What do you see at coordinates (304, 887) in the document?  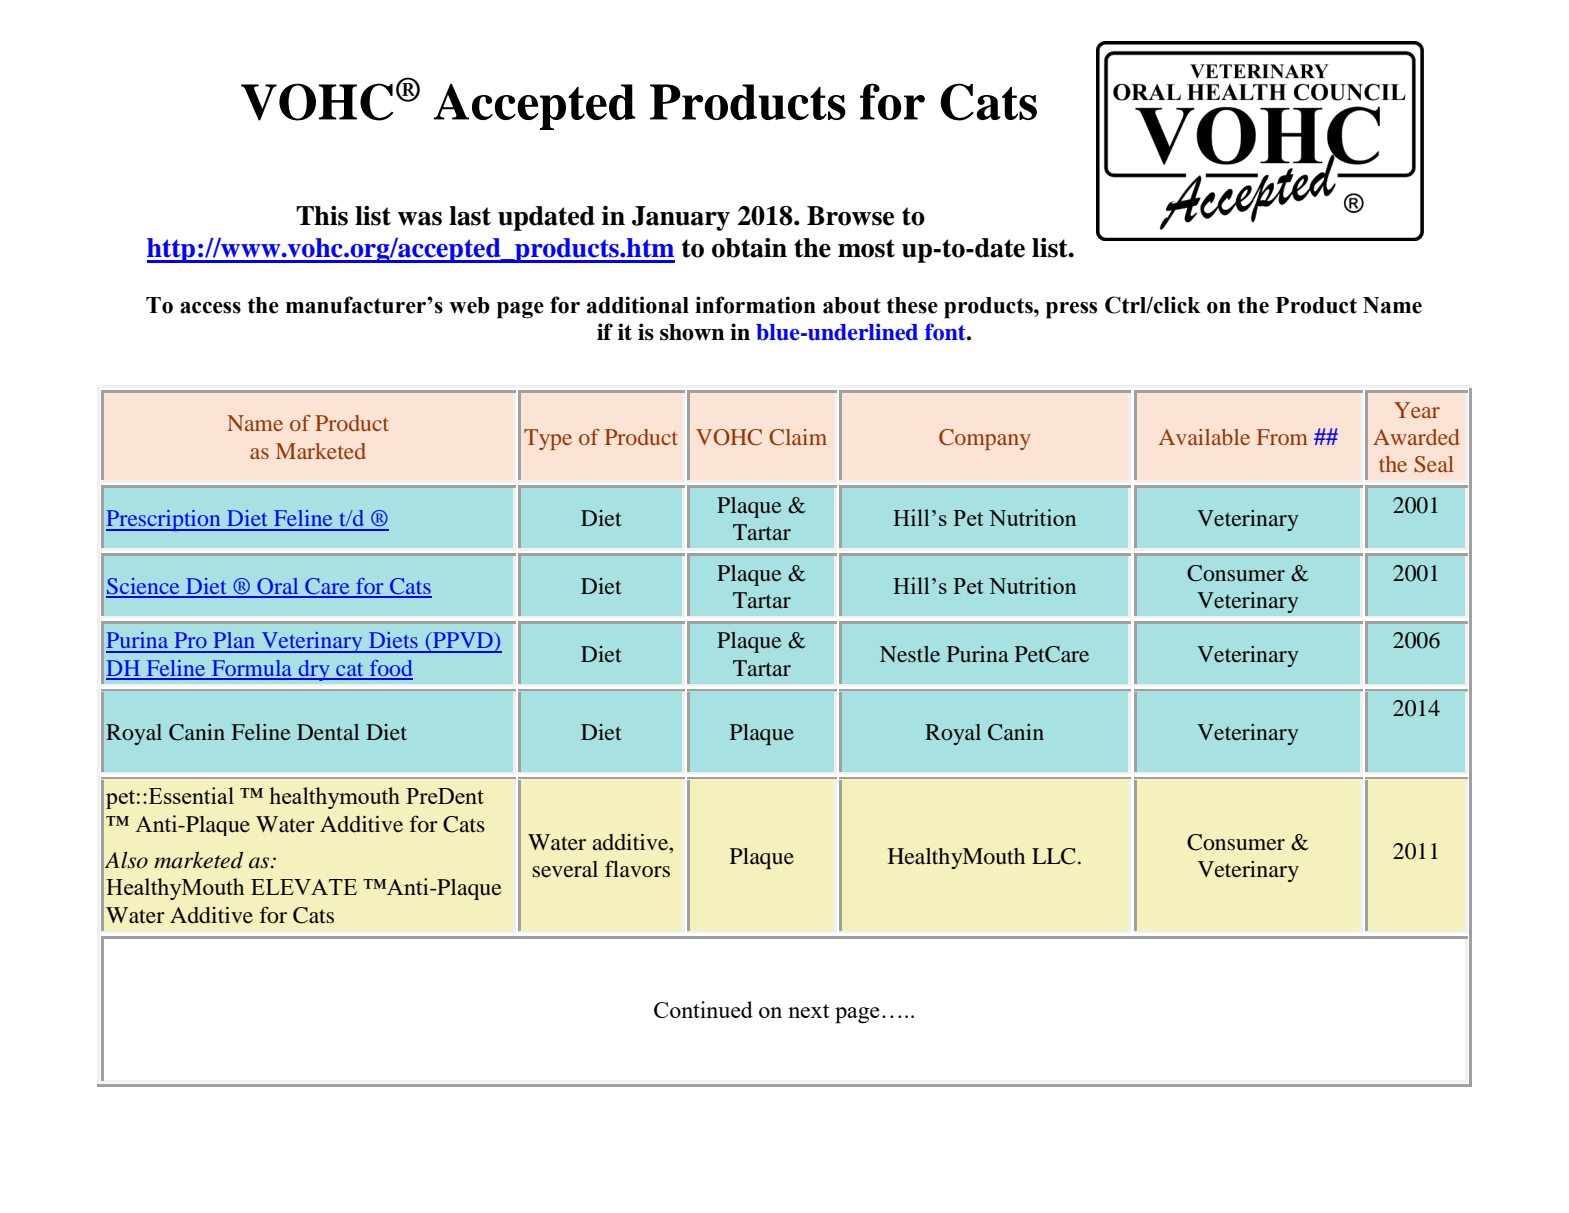 I see `ELEVATE` at bounding box center [304, 887].
